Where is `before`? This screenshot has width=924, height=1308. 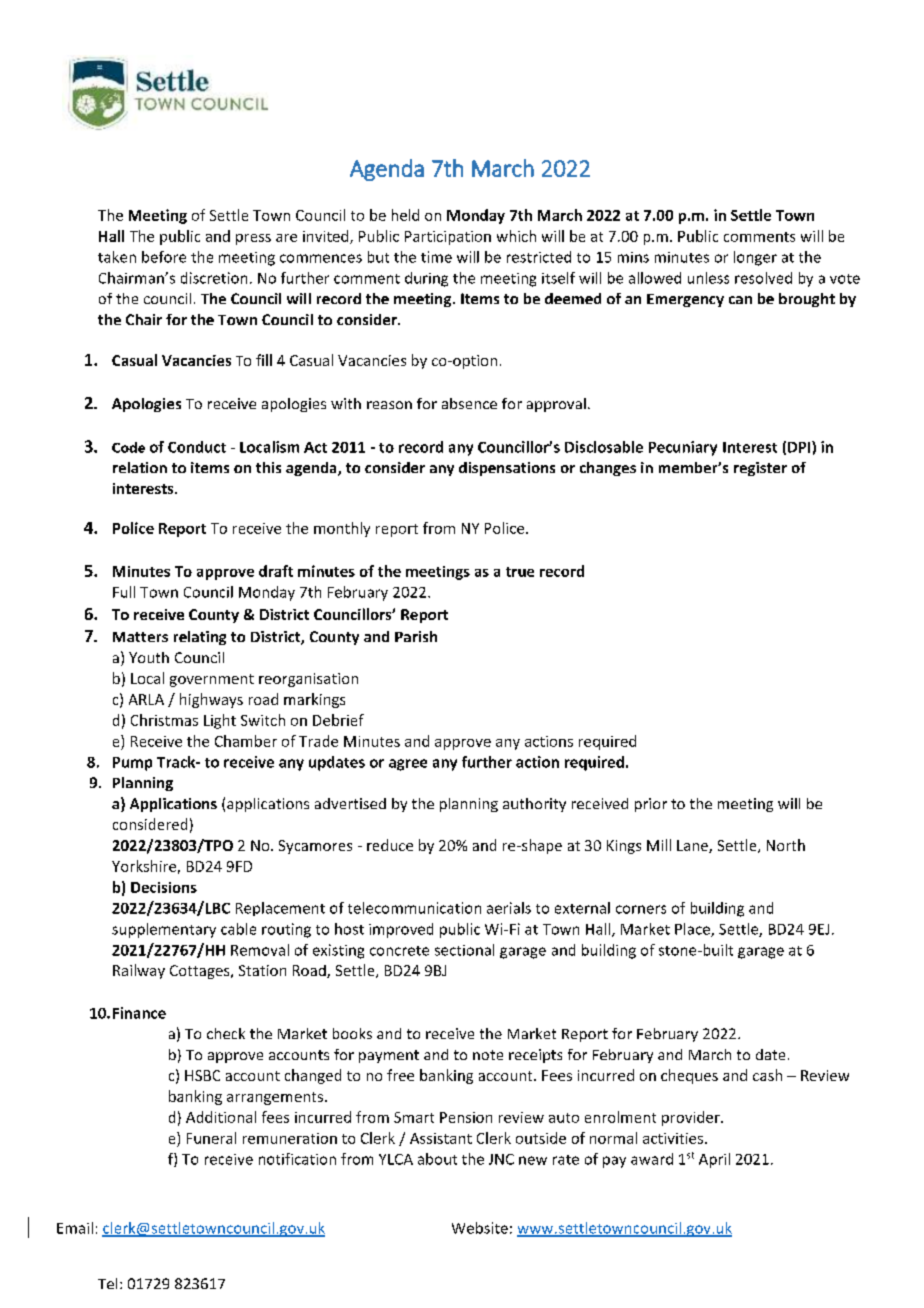
before is located at coordinates (164, 257).
